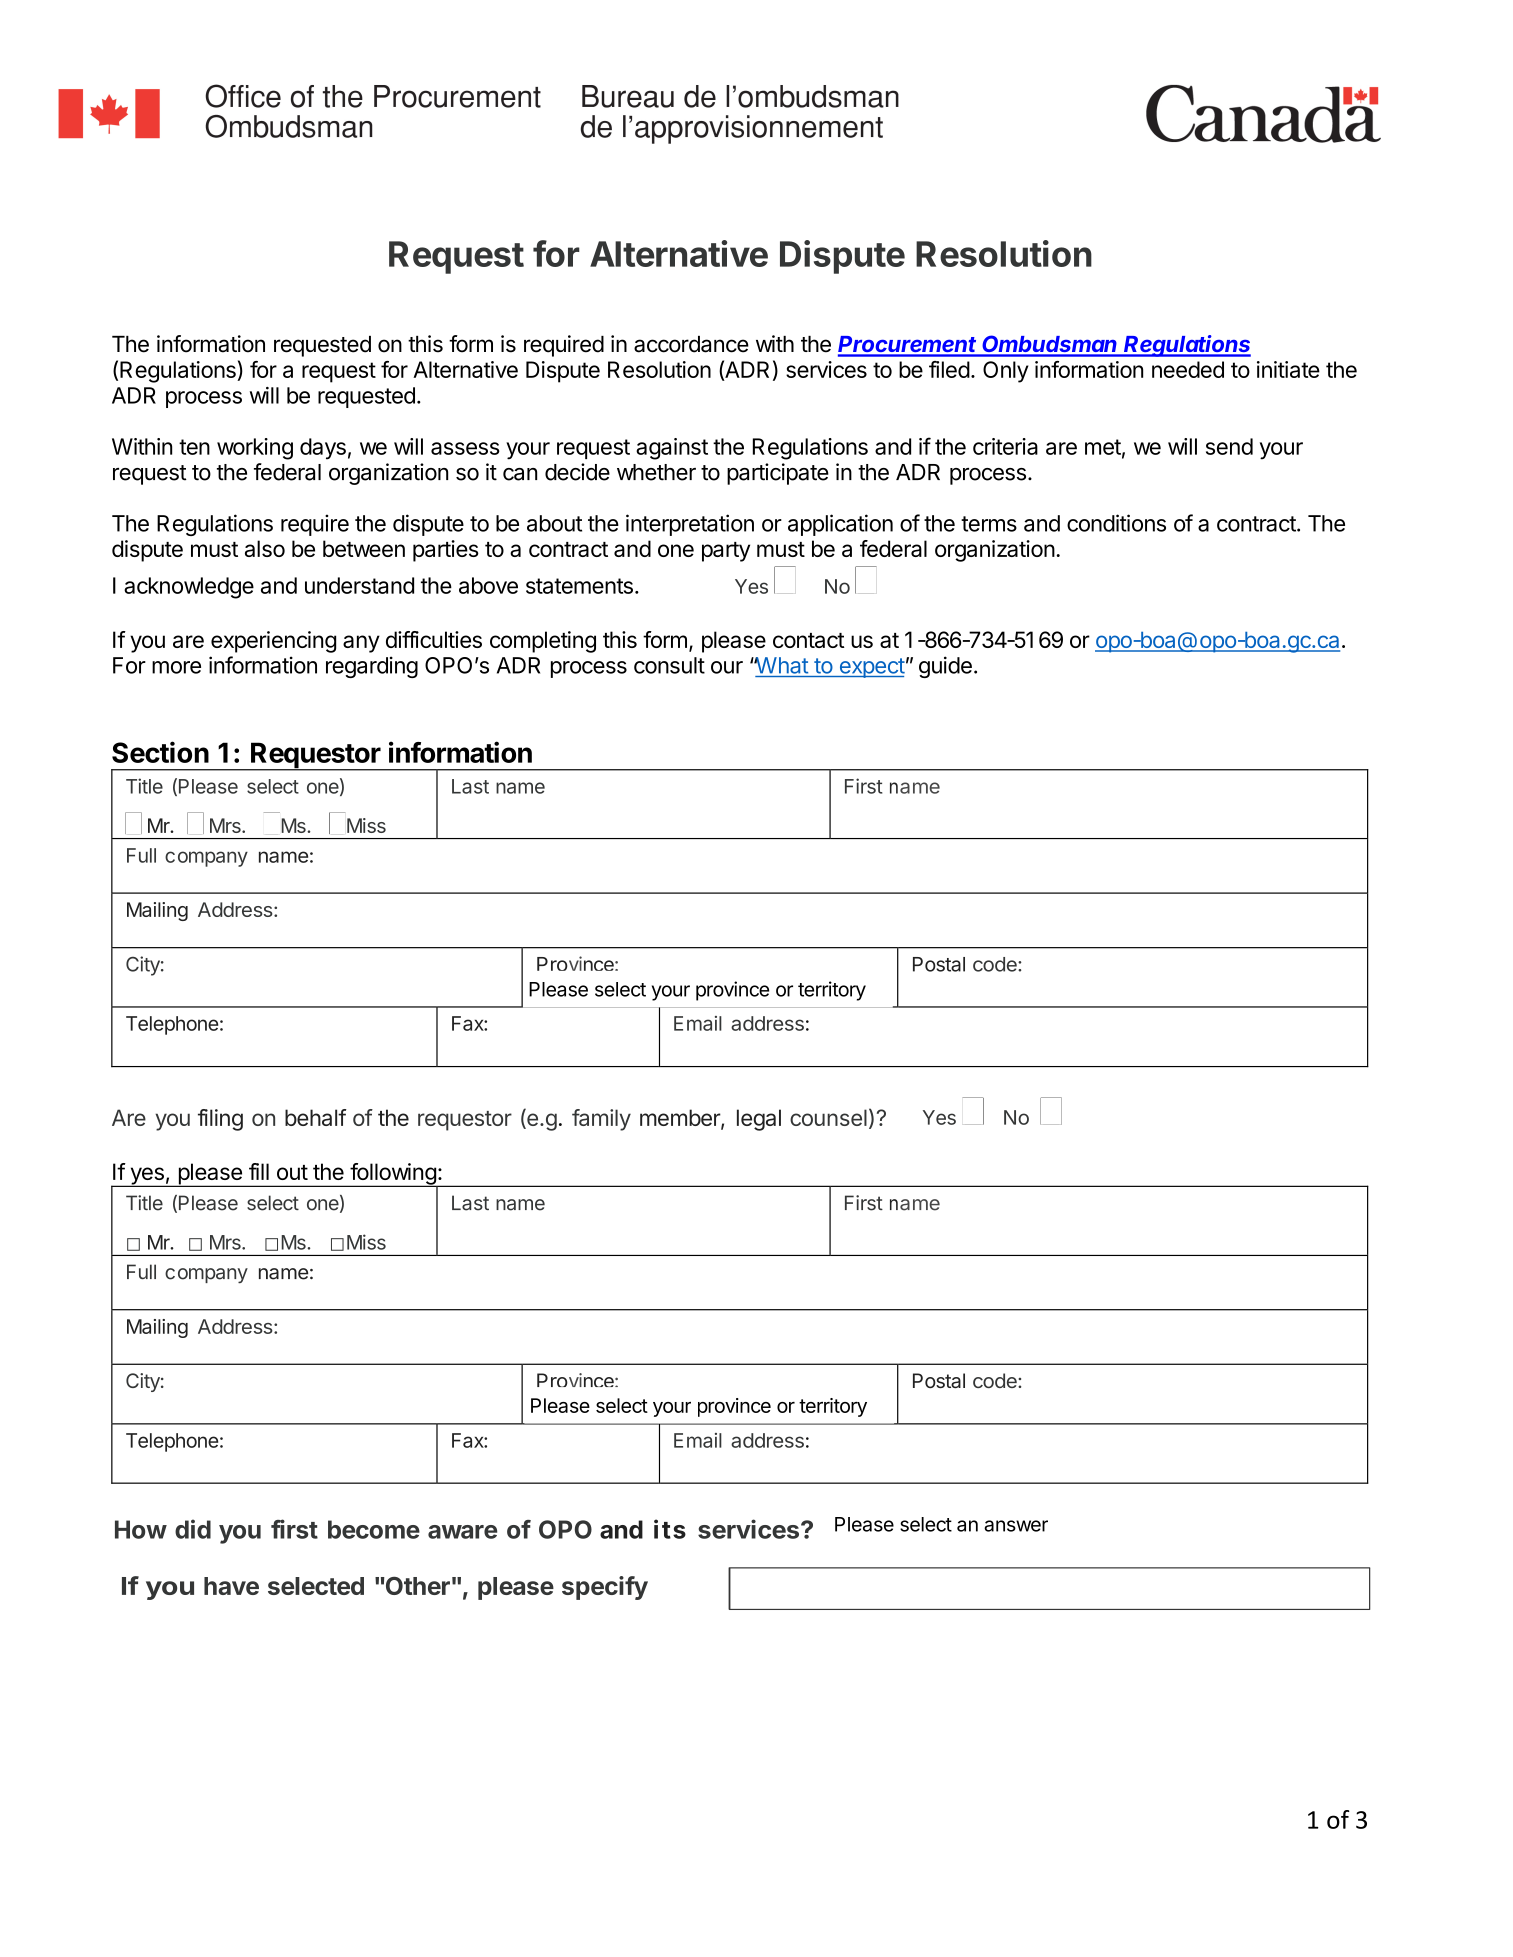  What do you see at coordinates (601, 1120) in the document?
I see `family` at bounding box center [601, 1120].
